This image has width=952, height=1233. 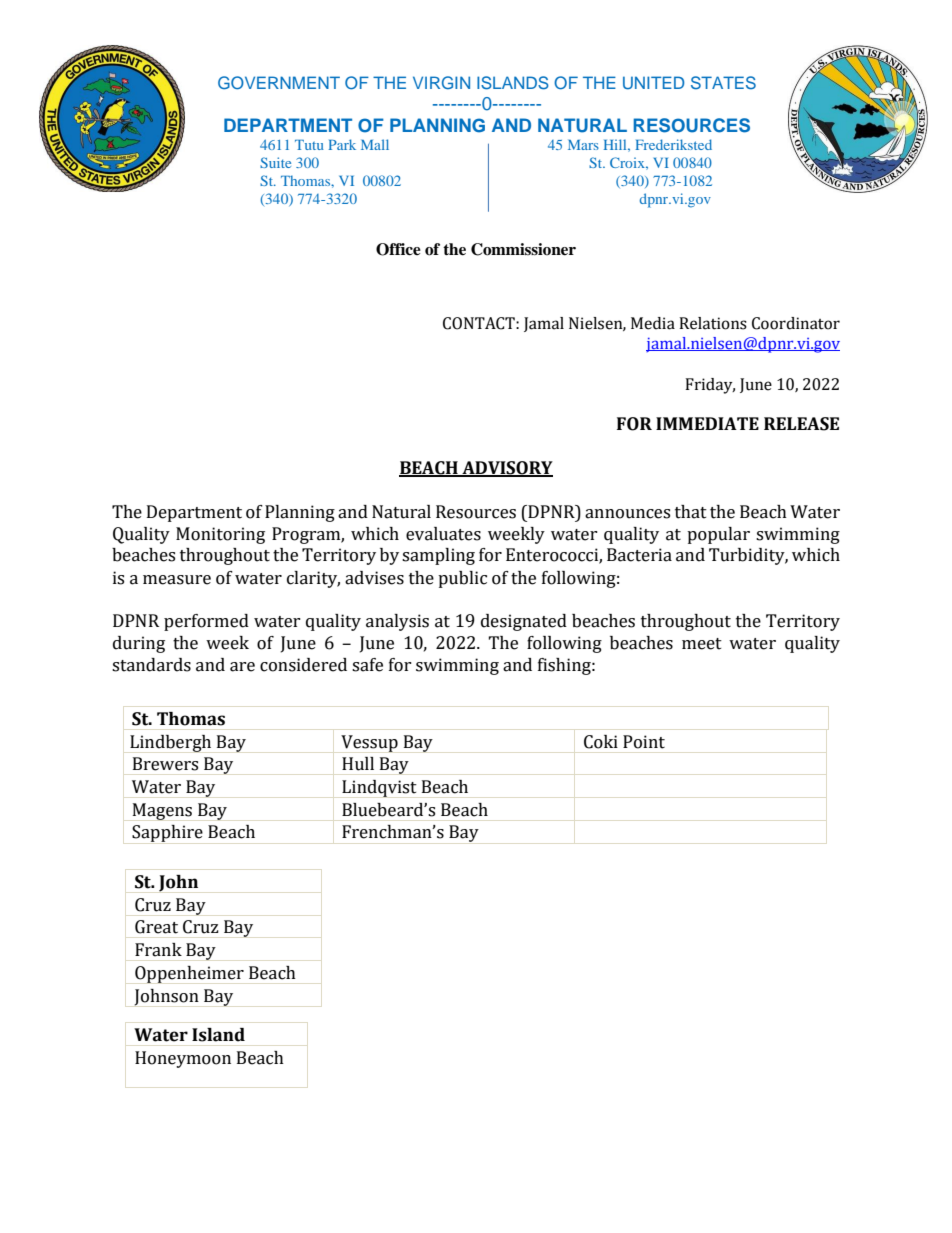 What do you see at coordinates (462, 579) in the image?
I see `public` at bounding box center [462, 579].
